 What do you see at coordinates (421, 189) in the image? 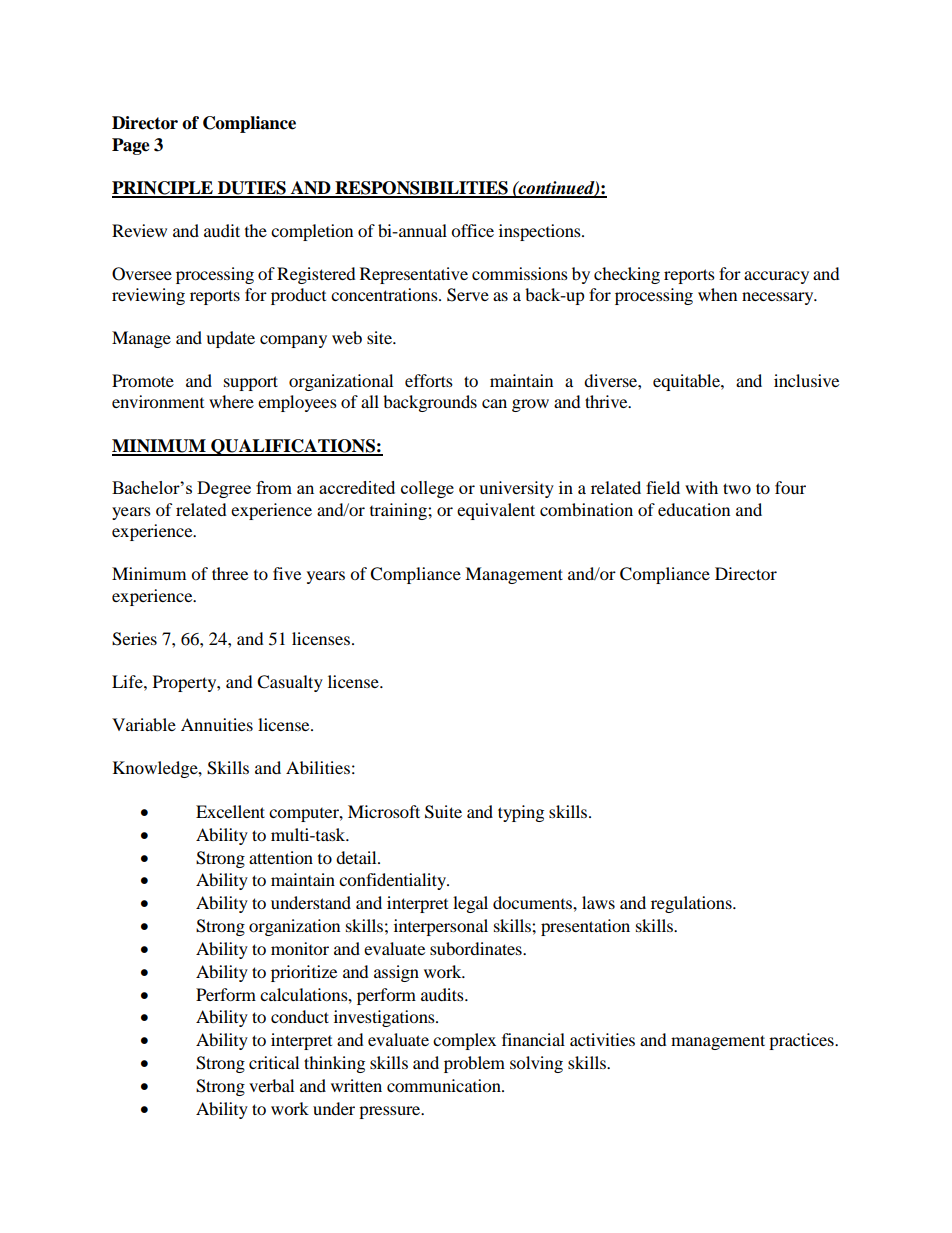
I see `RESPONSIBILITIES` at bounding box center [421, 189].
